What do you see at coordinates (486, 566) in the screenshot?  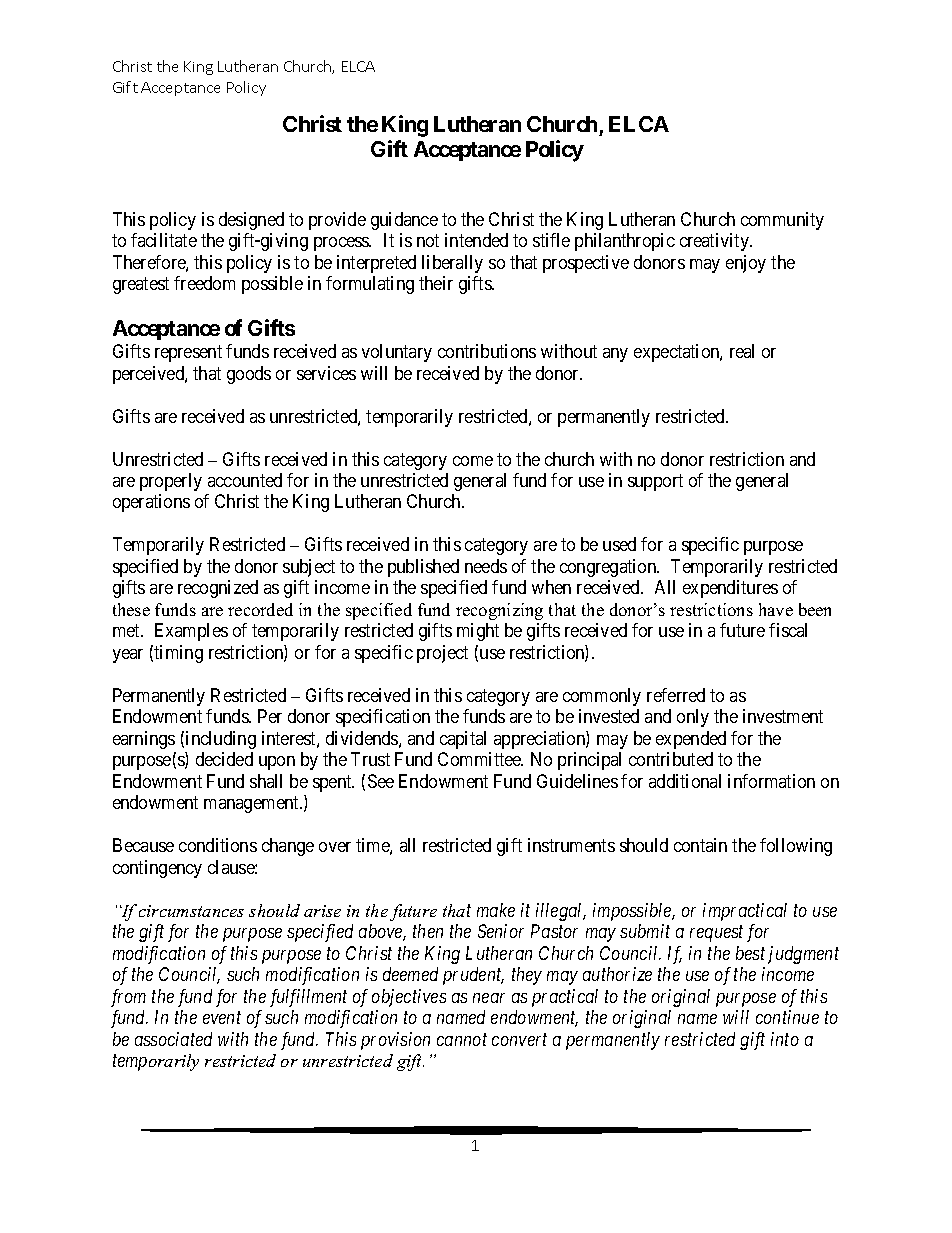 I see `needs` at bounding box center [486, 566].
